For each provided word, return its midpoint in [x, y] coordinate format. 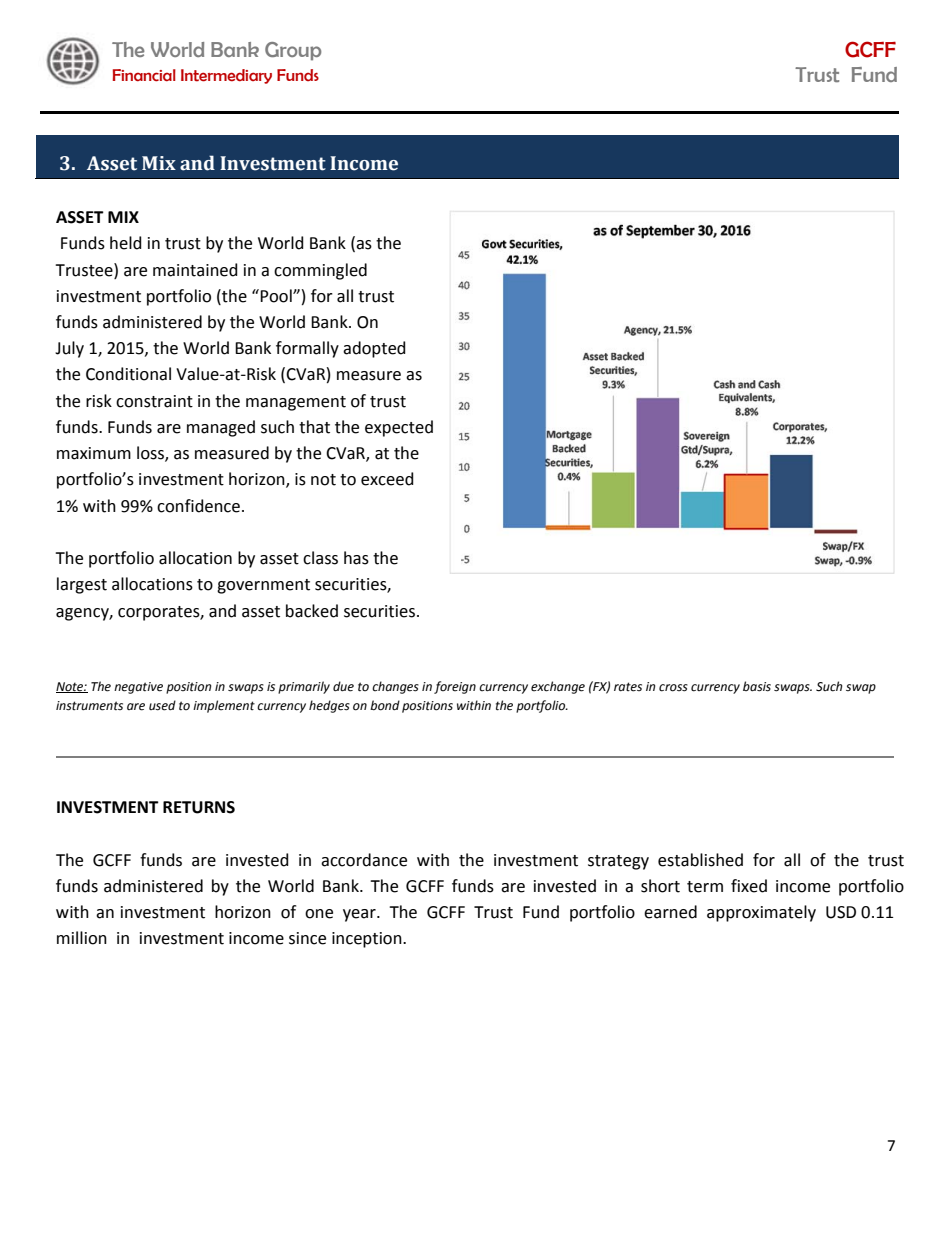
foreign [455, 687]
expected [399, 428]
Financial [144, 75]
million [82, 938]
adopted [374, 349]
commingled [320, 271]
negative [138, 688]
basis [757, 686]
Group [293, 51]
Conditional [128, 374]
